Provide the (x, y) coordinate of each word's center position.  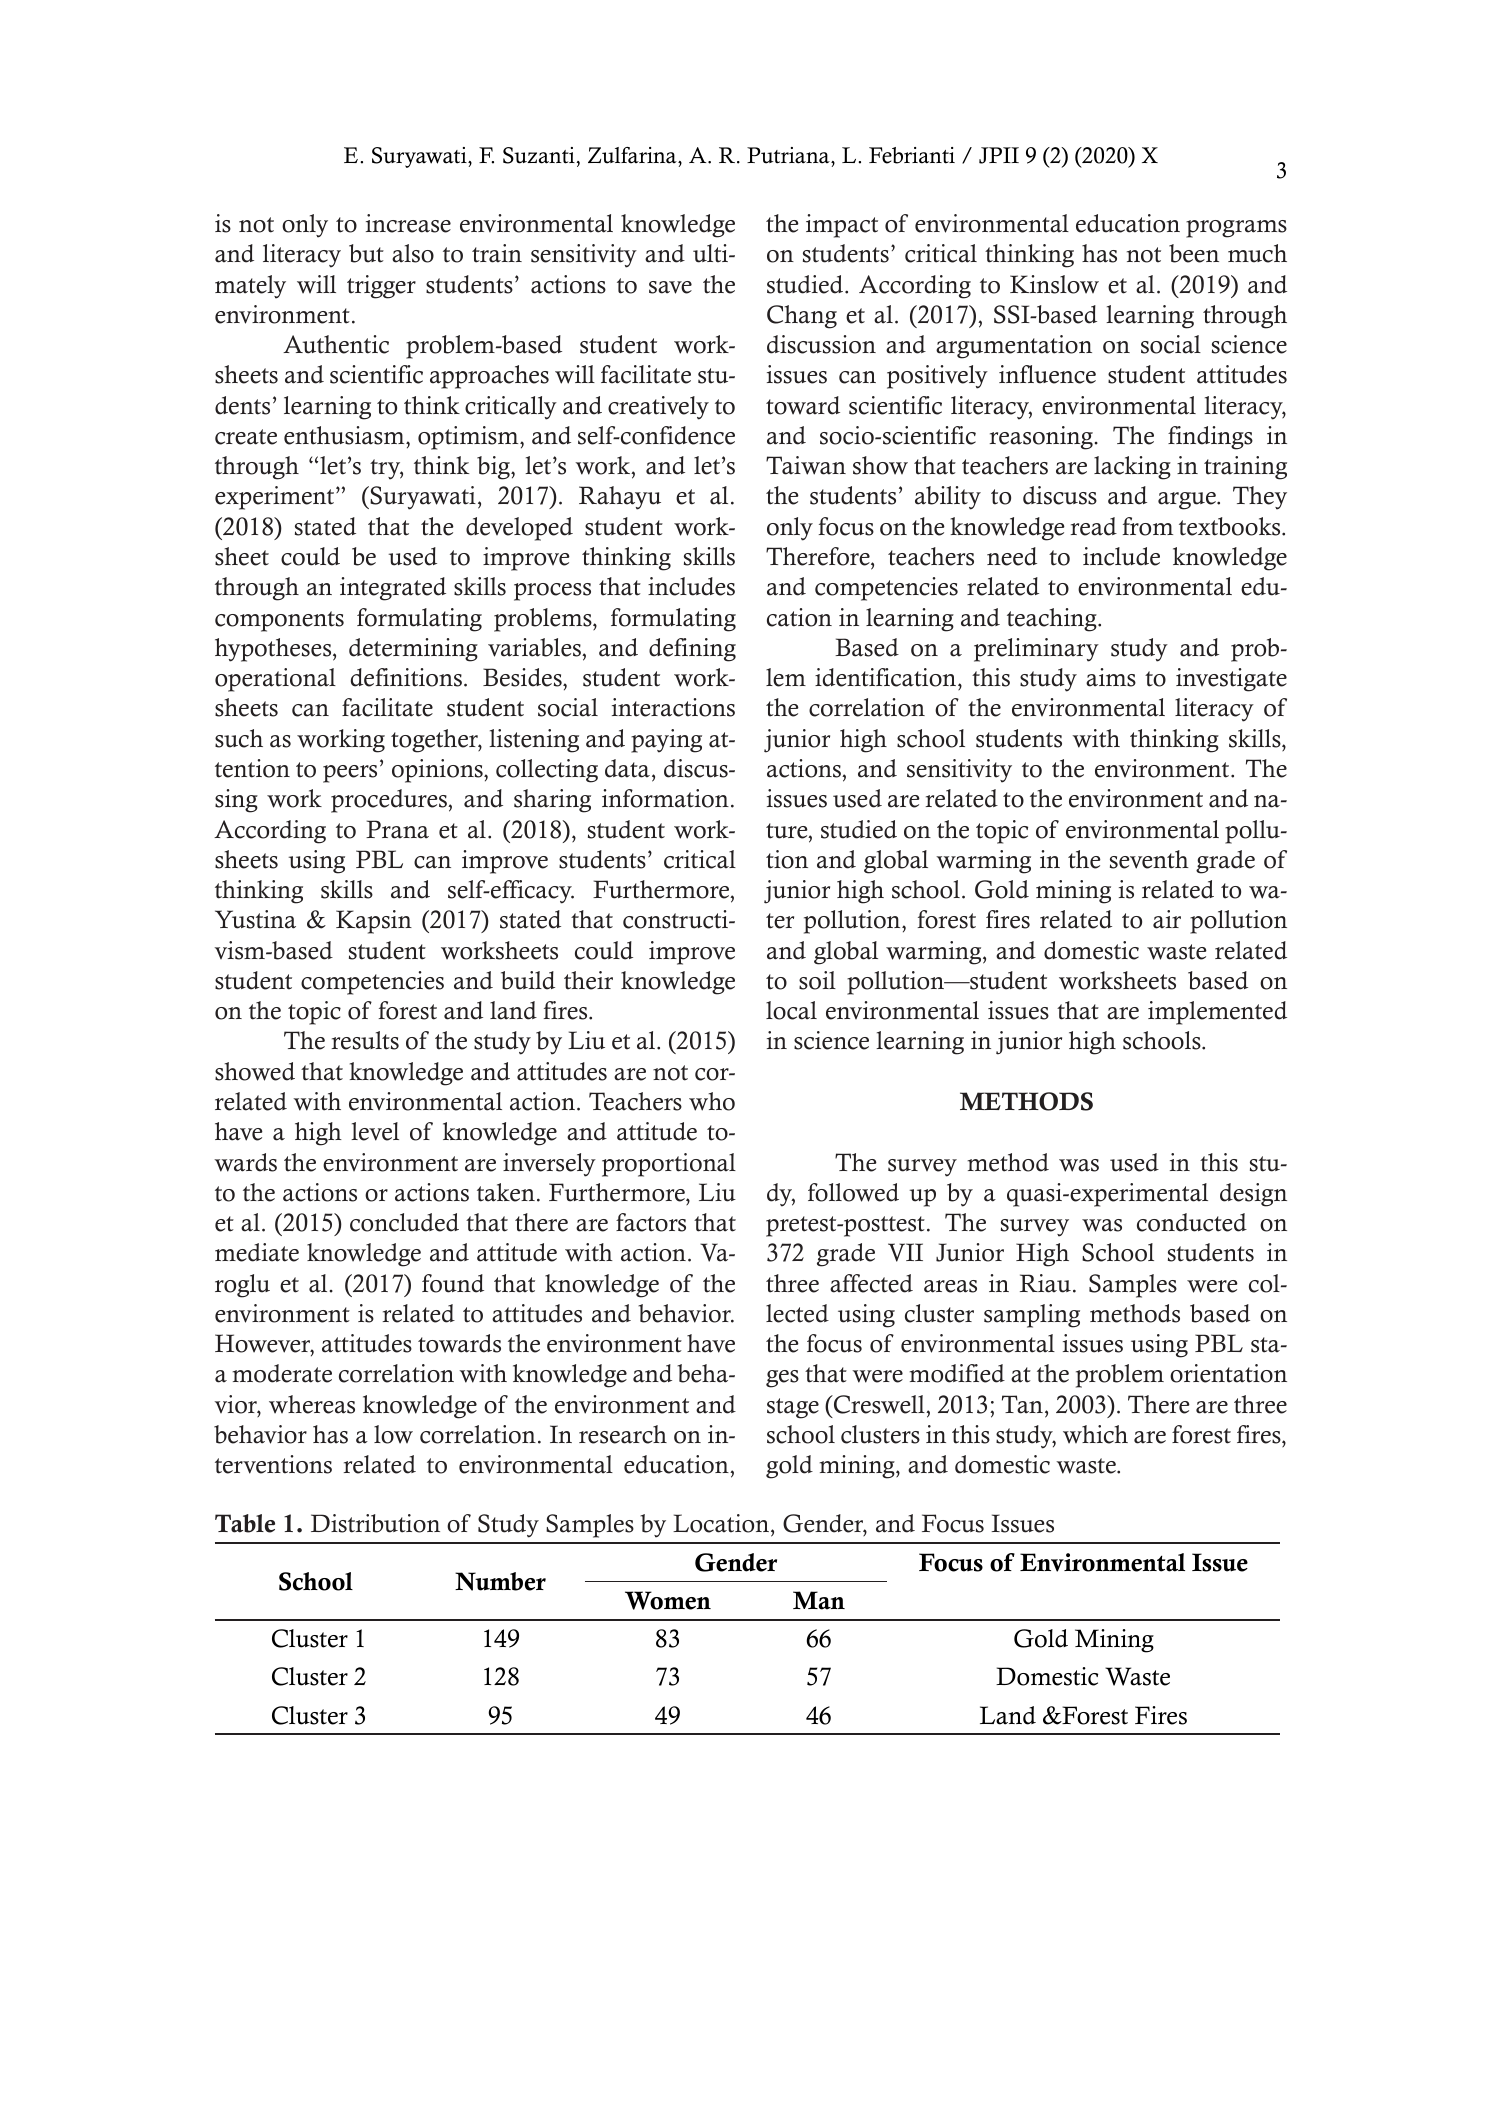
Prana (397, 829)
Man (819, 1600)
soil (817, 980)
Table (245, 1523)
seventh (1149, 859)
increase (408, 223)
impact (842, 226)
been (1194, 253)
